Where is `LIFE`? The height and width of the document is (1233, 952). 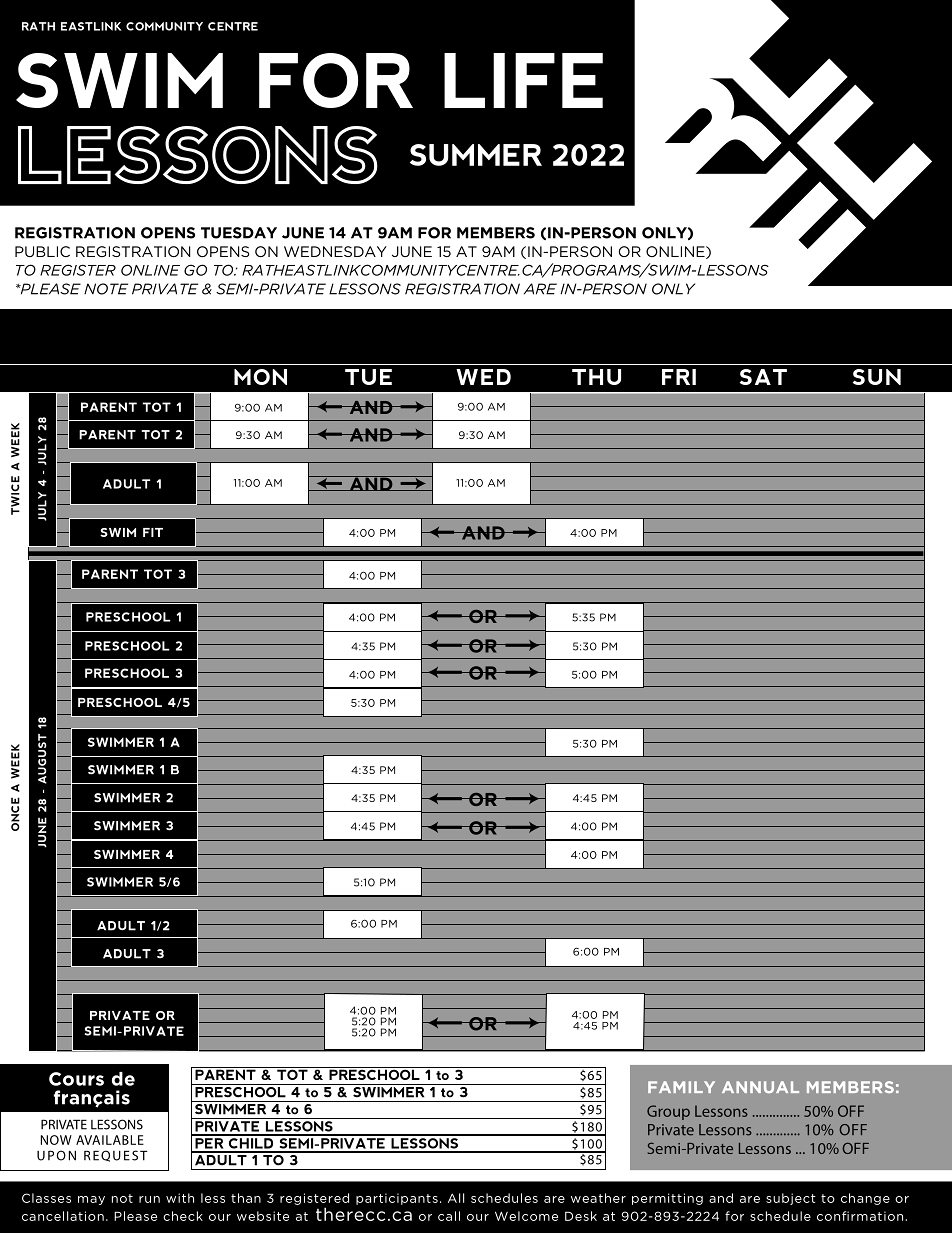
LIFE is located at coordinates (523, 80).
